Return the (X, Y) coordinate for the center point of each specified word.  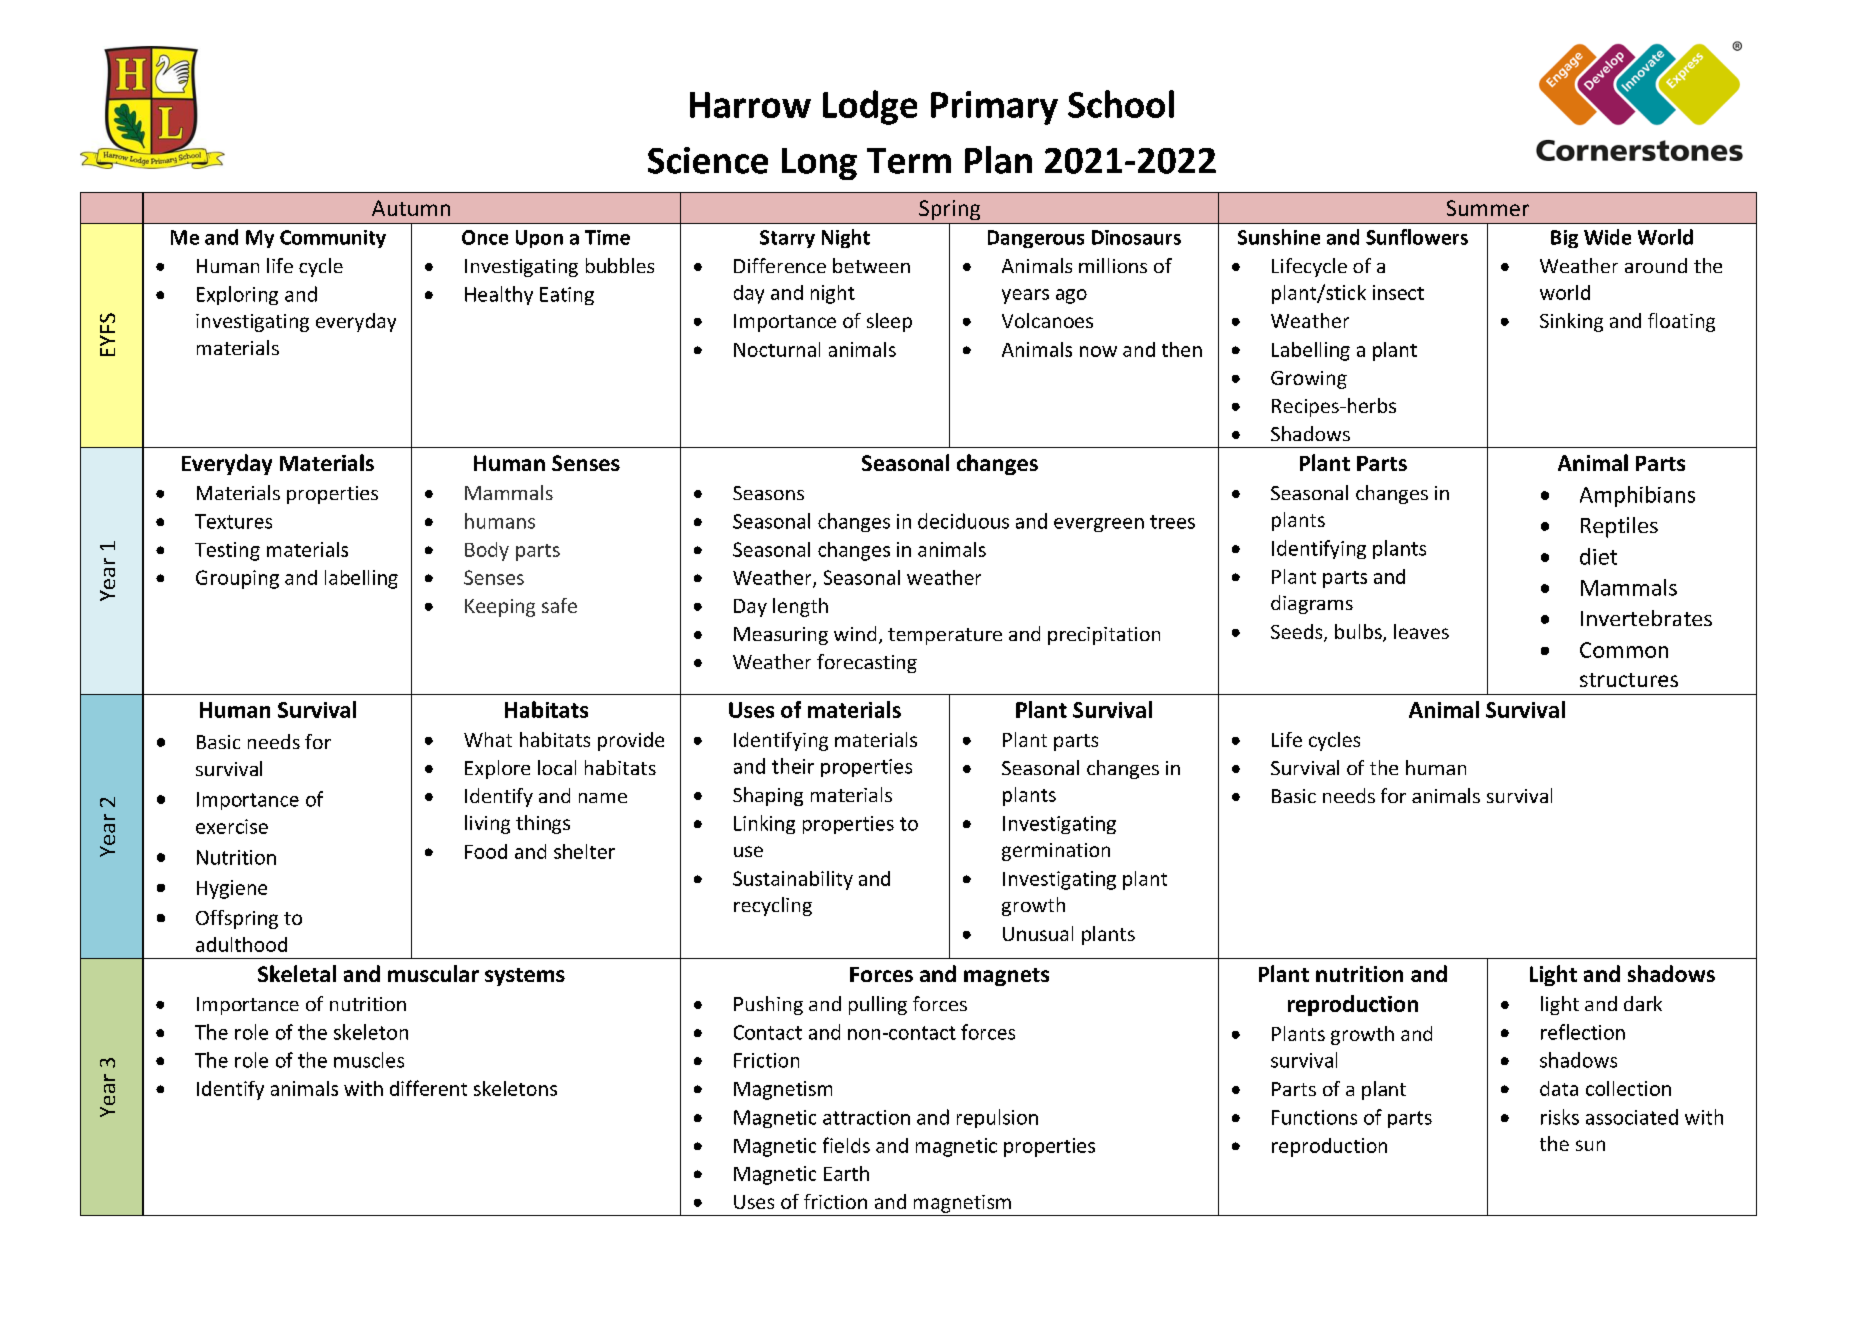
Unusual (1038, 933)
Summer (1488, 208)
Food (486, 851)
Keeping (500, 608)
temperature (945, 636)
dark (1643, 1003)
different (428, 1088)
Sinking (1571, 322)
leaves (1421, 631)
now (1098, 351)
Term (909, 161)
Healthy (499, 295)
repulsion (997, 1118)
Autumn (411, 208)
